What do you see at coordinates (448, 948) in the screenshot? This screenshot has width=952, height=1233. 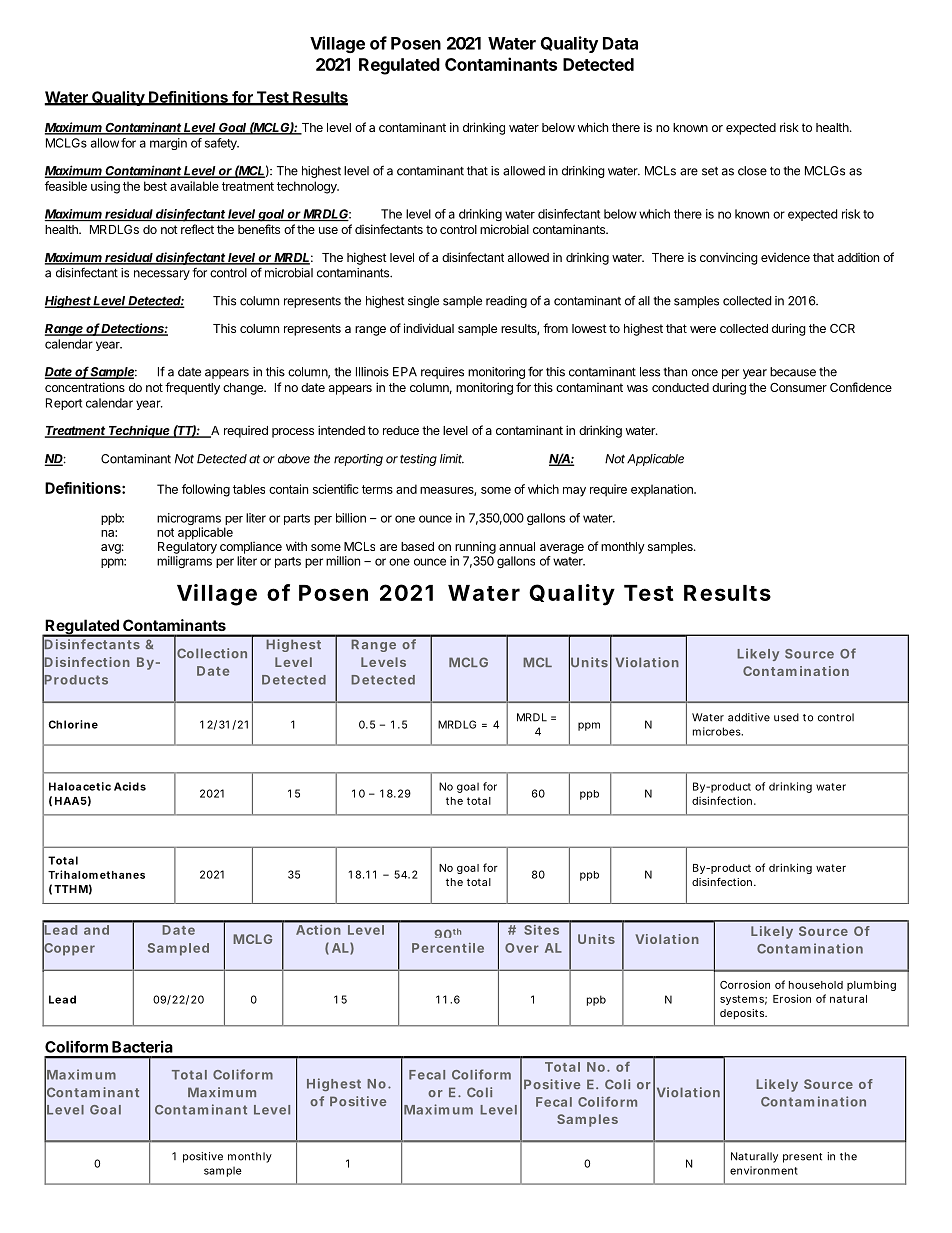 I see `Percentile` at bounding box center [448, 948].
